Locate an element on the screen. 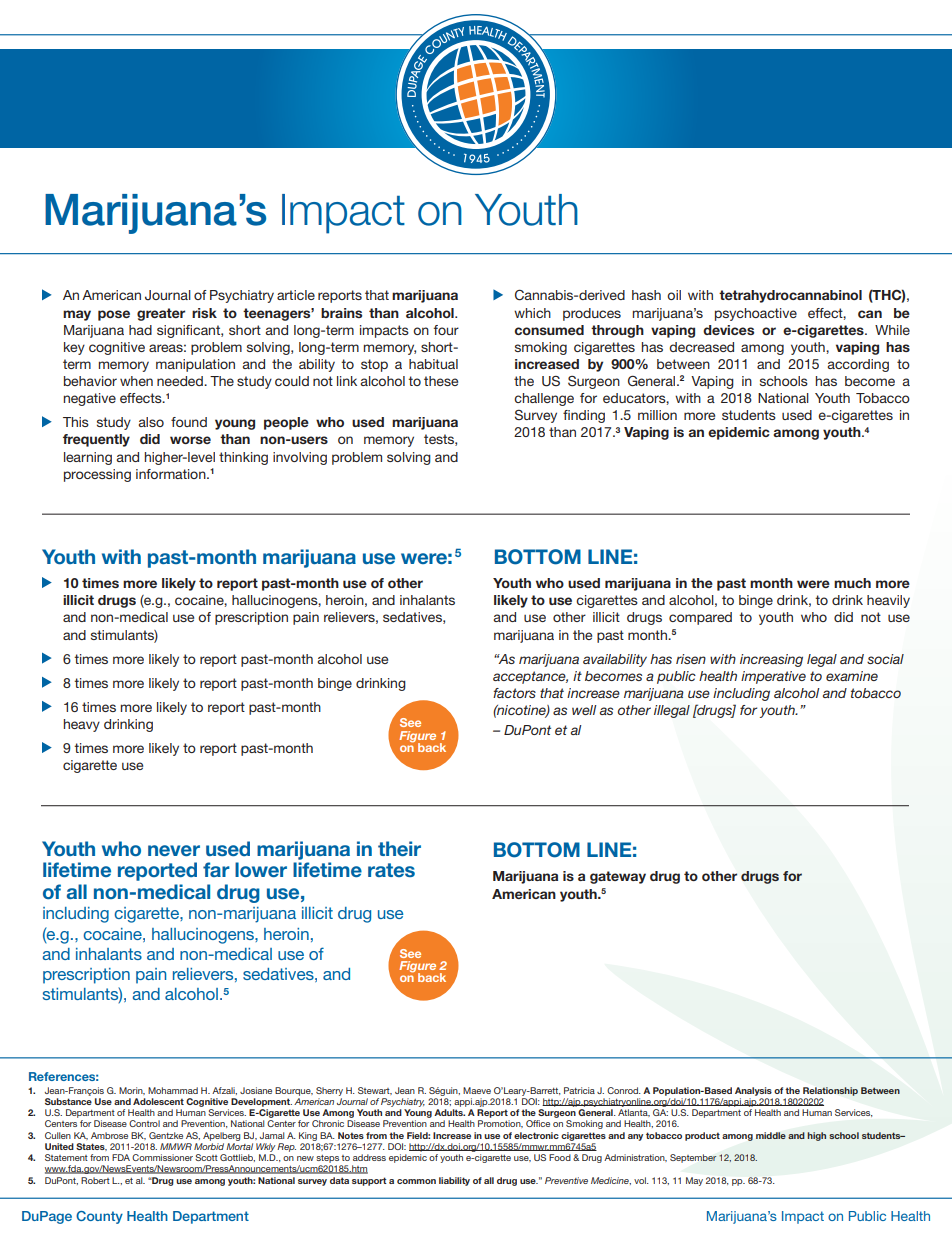  psychoactive is located at coordinates (756, 314).
